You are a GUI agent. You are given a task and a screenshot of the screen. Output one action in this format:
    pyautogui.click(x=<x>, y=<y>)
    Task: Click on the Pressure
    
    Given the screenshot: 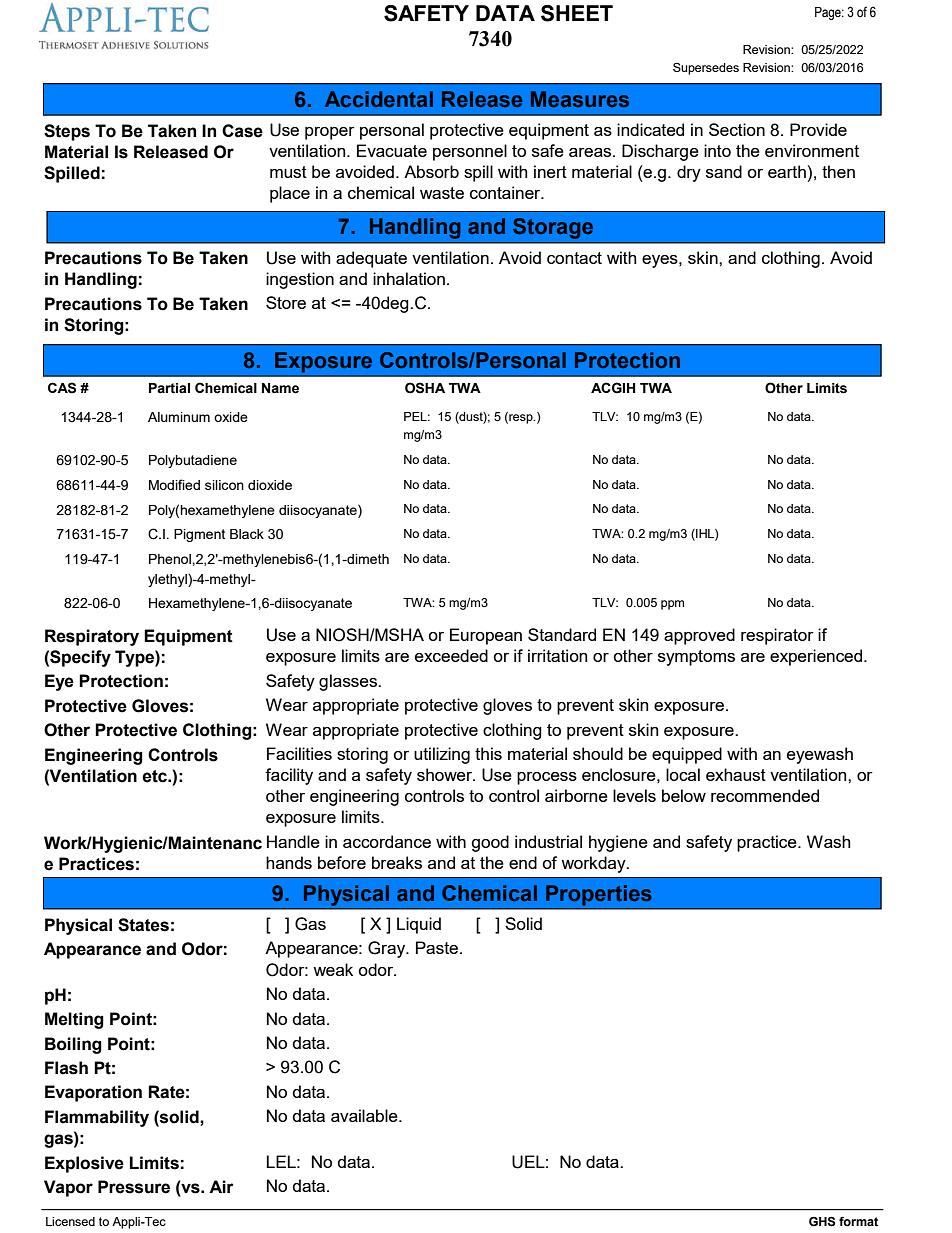 What is the action you would take?
    pyautogui.click(x=134, y=1187)
